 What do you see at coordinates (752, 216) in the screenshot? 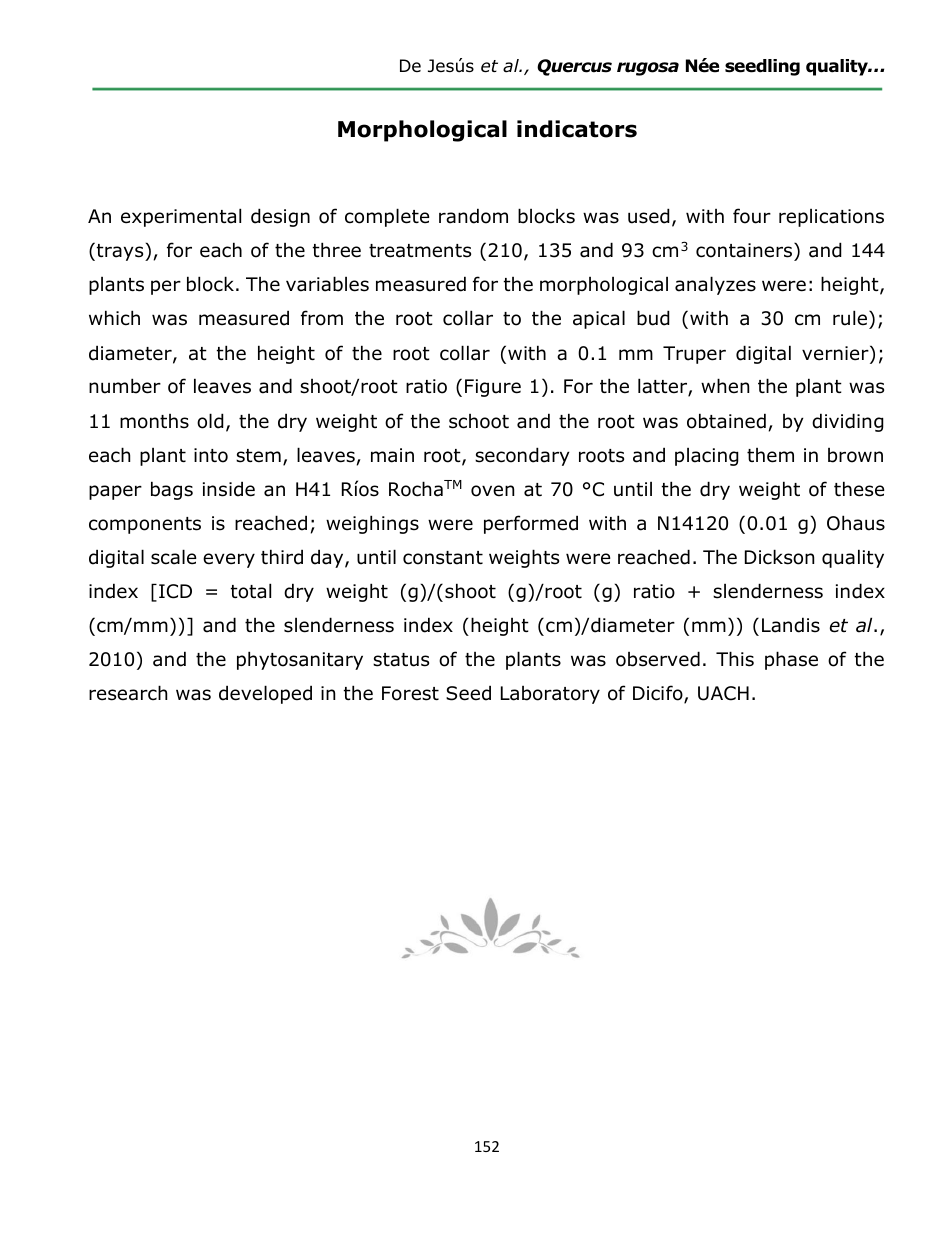
I see `four` at bounding box center [752, 216].
